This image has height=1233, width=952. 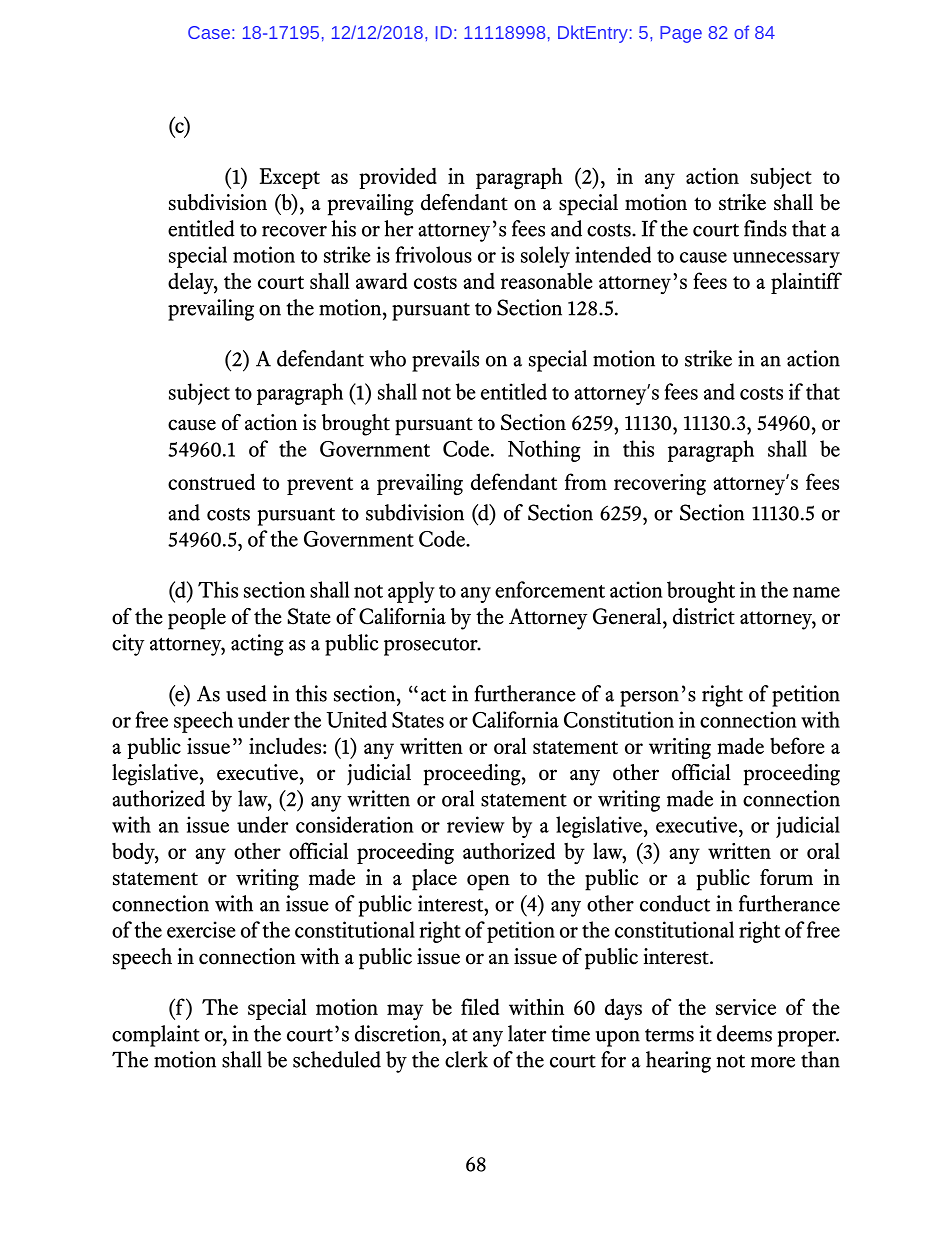 I want to click on provided, so click(x=398, y=178).
